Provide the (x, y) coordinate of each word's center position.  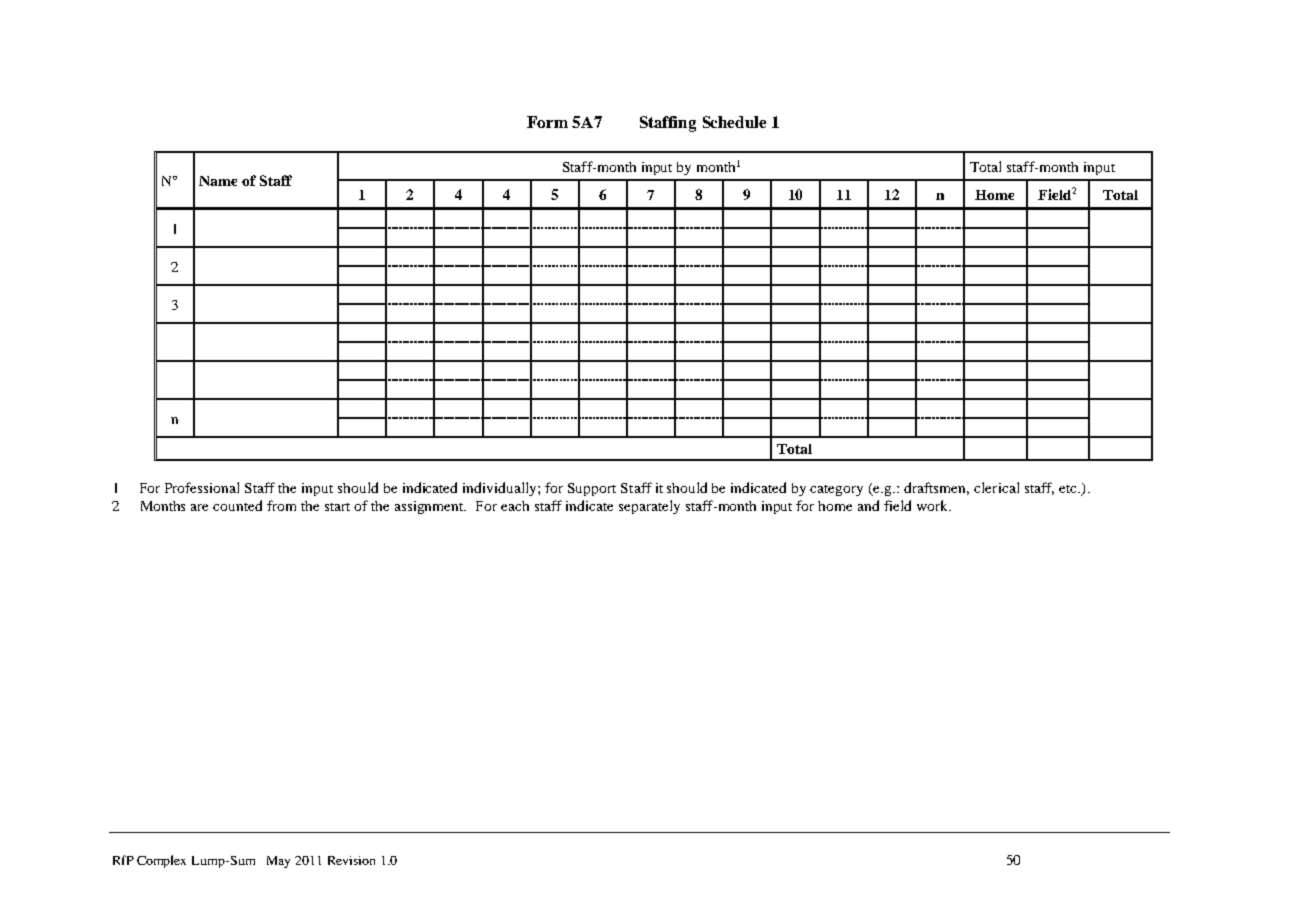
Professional (202, 487)
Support (592, 489)
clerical (996, 487)
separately (649, 507)
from (281, 505)
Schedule (734, 122)
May (278, 862)
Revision (351, 860)
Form (547, 122)
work (933, 505)
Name (218, 181)
